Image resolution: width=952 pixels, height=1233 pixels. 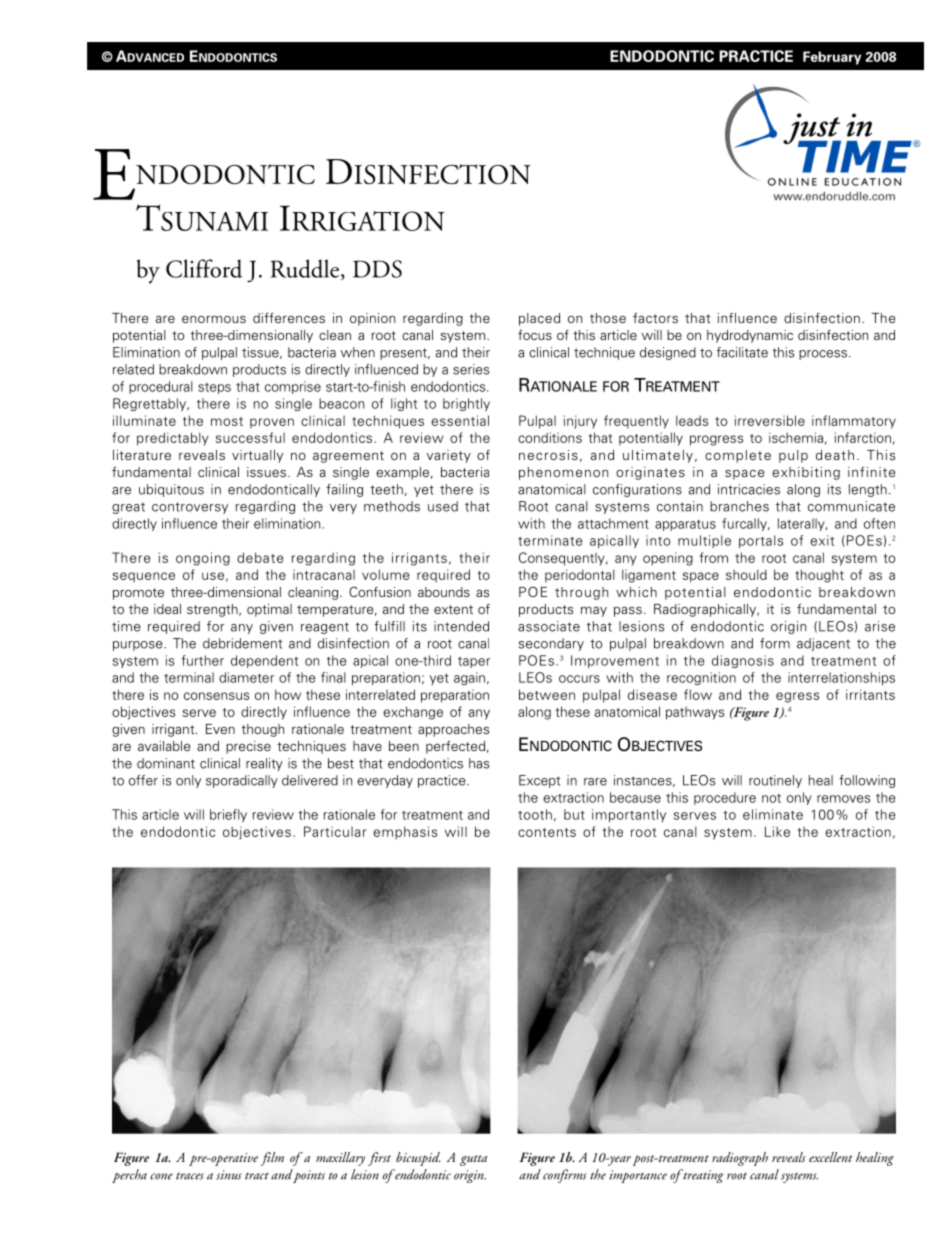 I want to click on sinus, so click(x=229, y=1175).
